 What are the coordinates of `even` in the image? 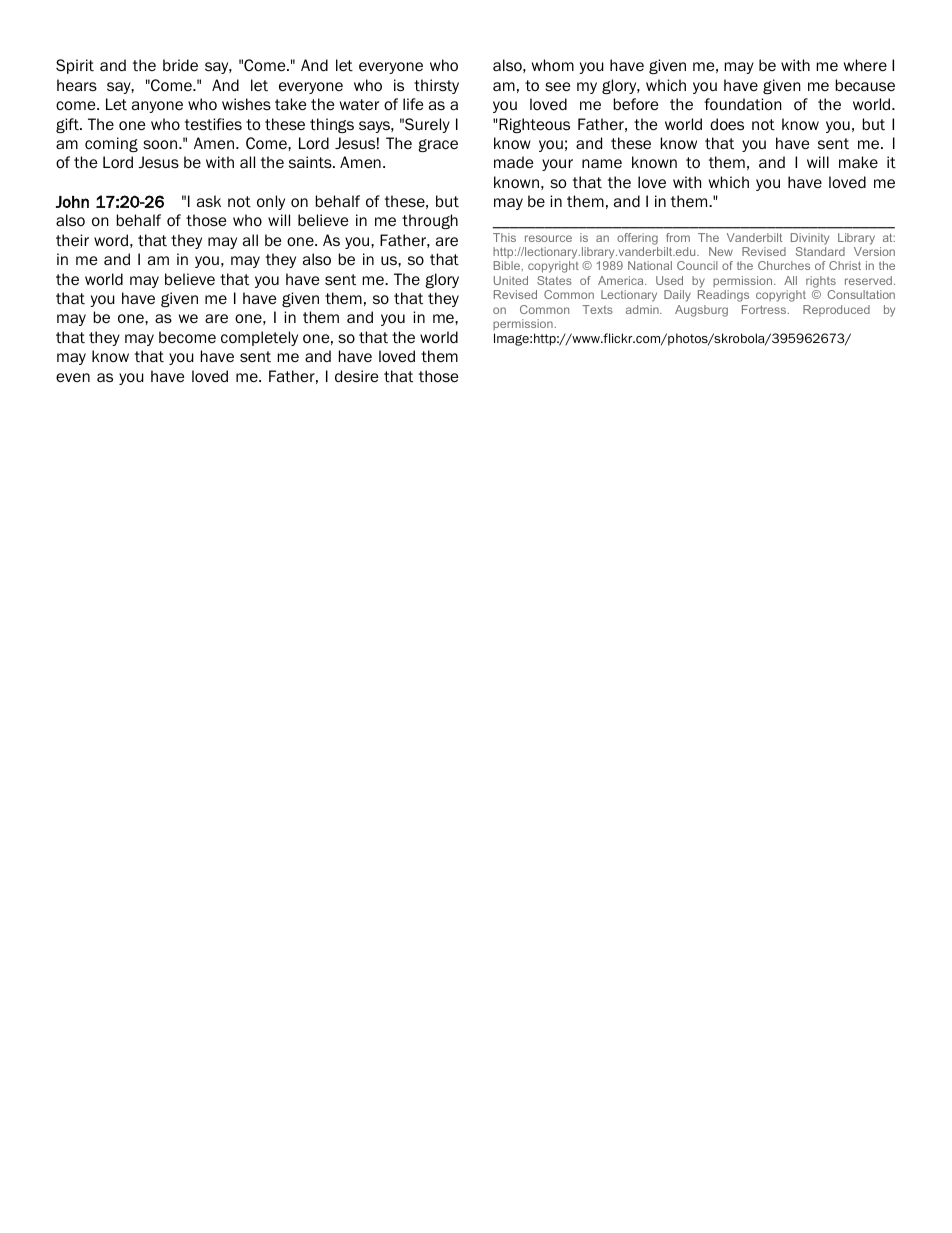 It's located at (73, 378).
